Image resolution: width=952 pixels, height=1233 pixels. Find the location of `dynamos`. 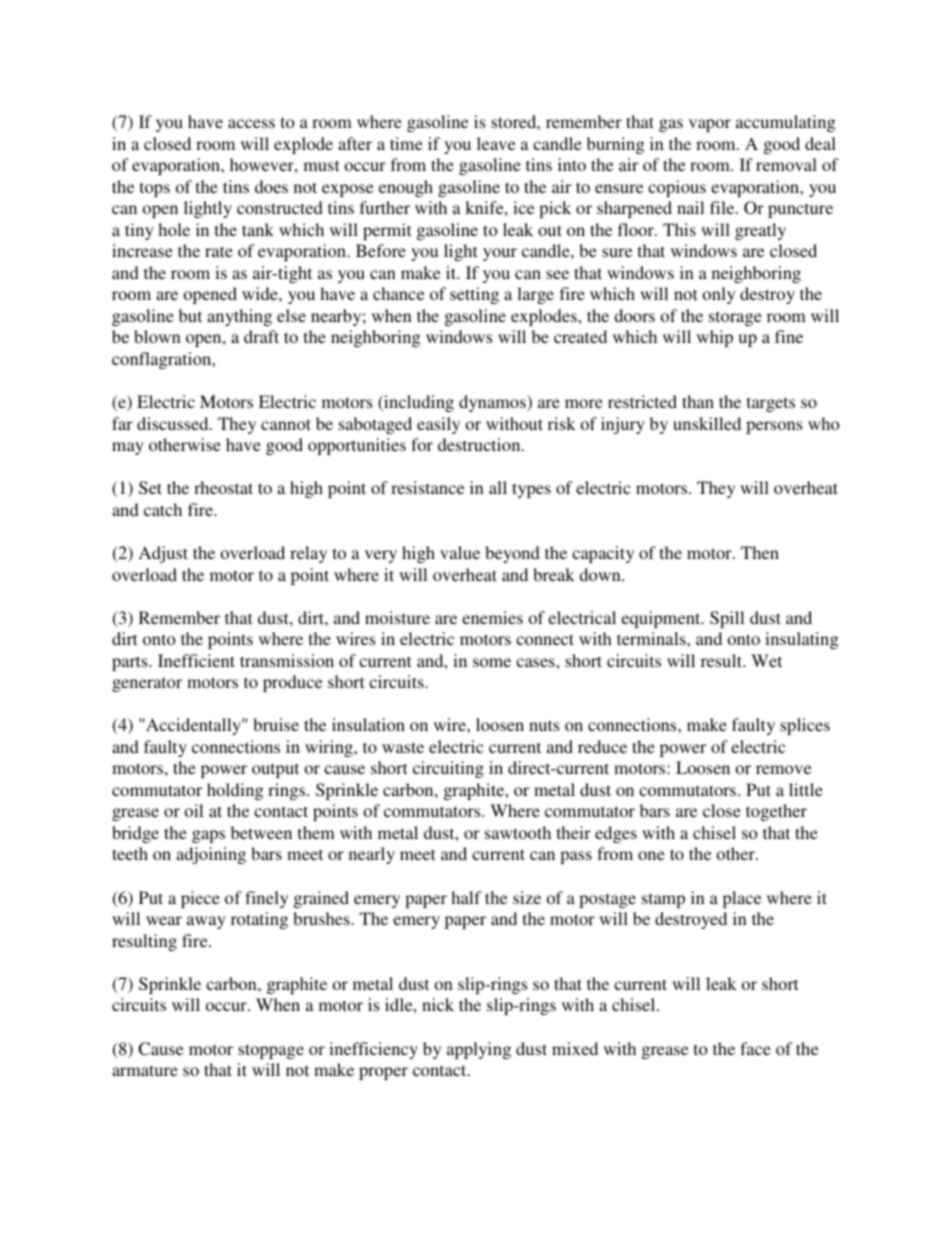

dynamos is located at coordinates (493, 403).
